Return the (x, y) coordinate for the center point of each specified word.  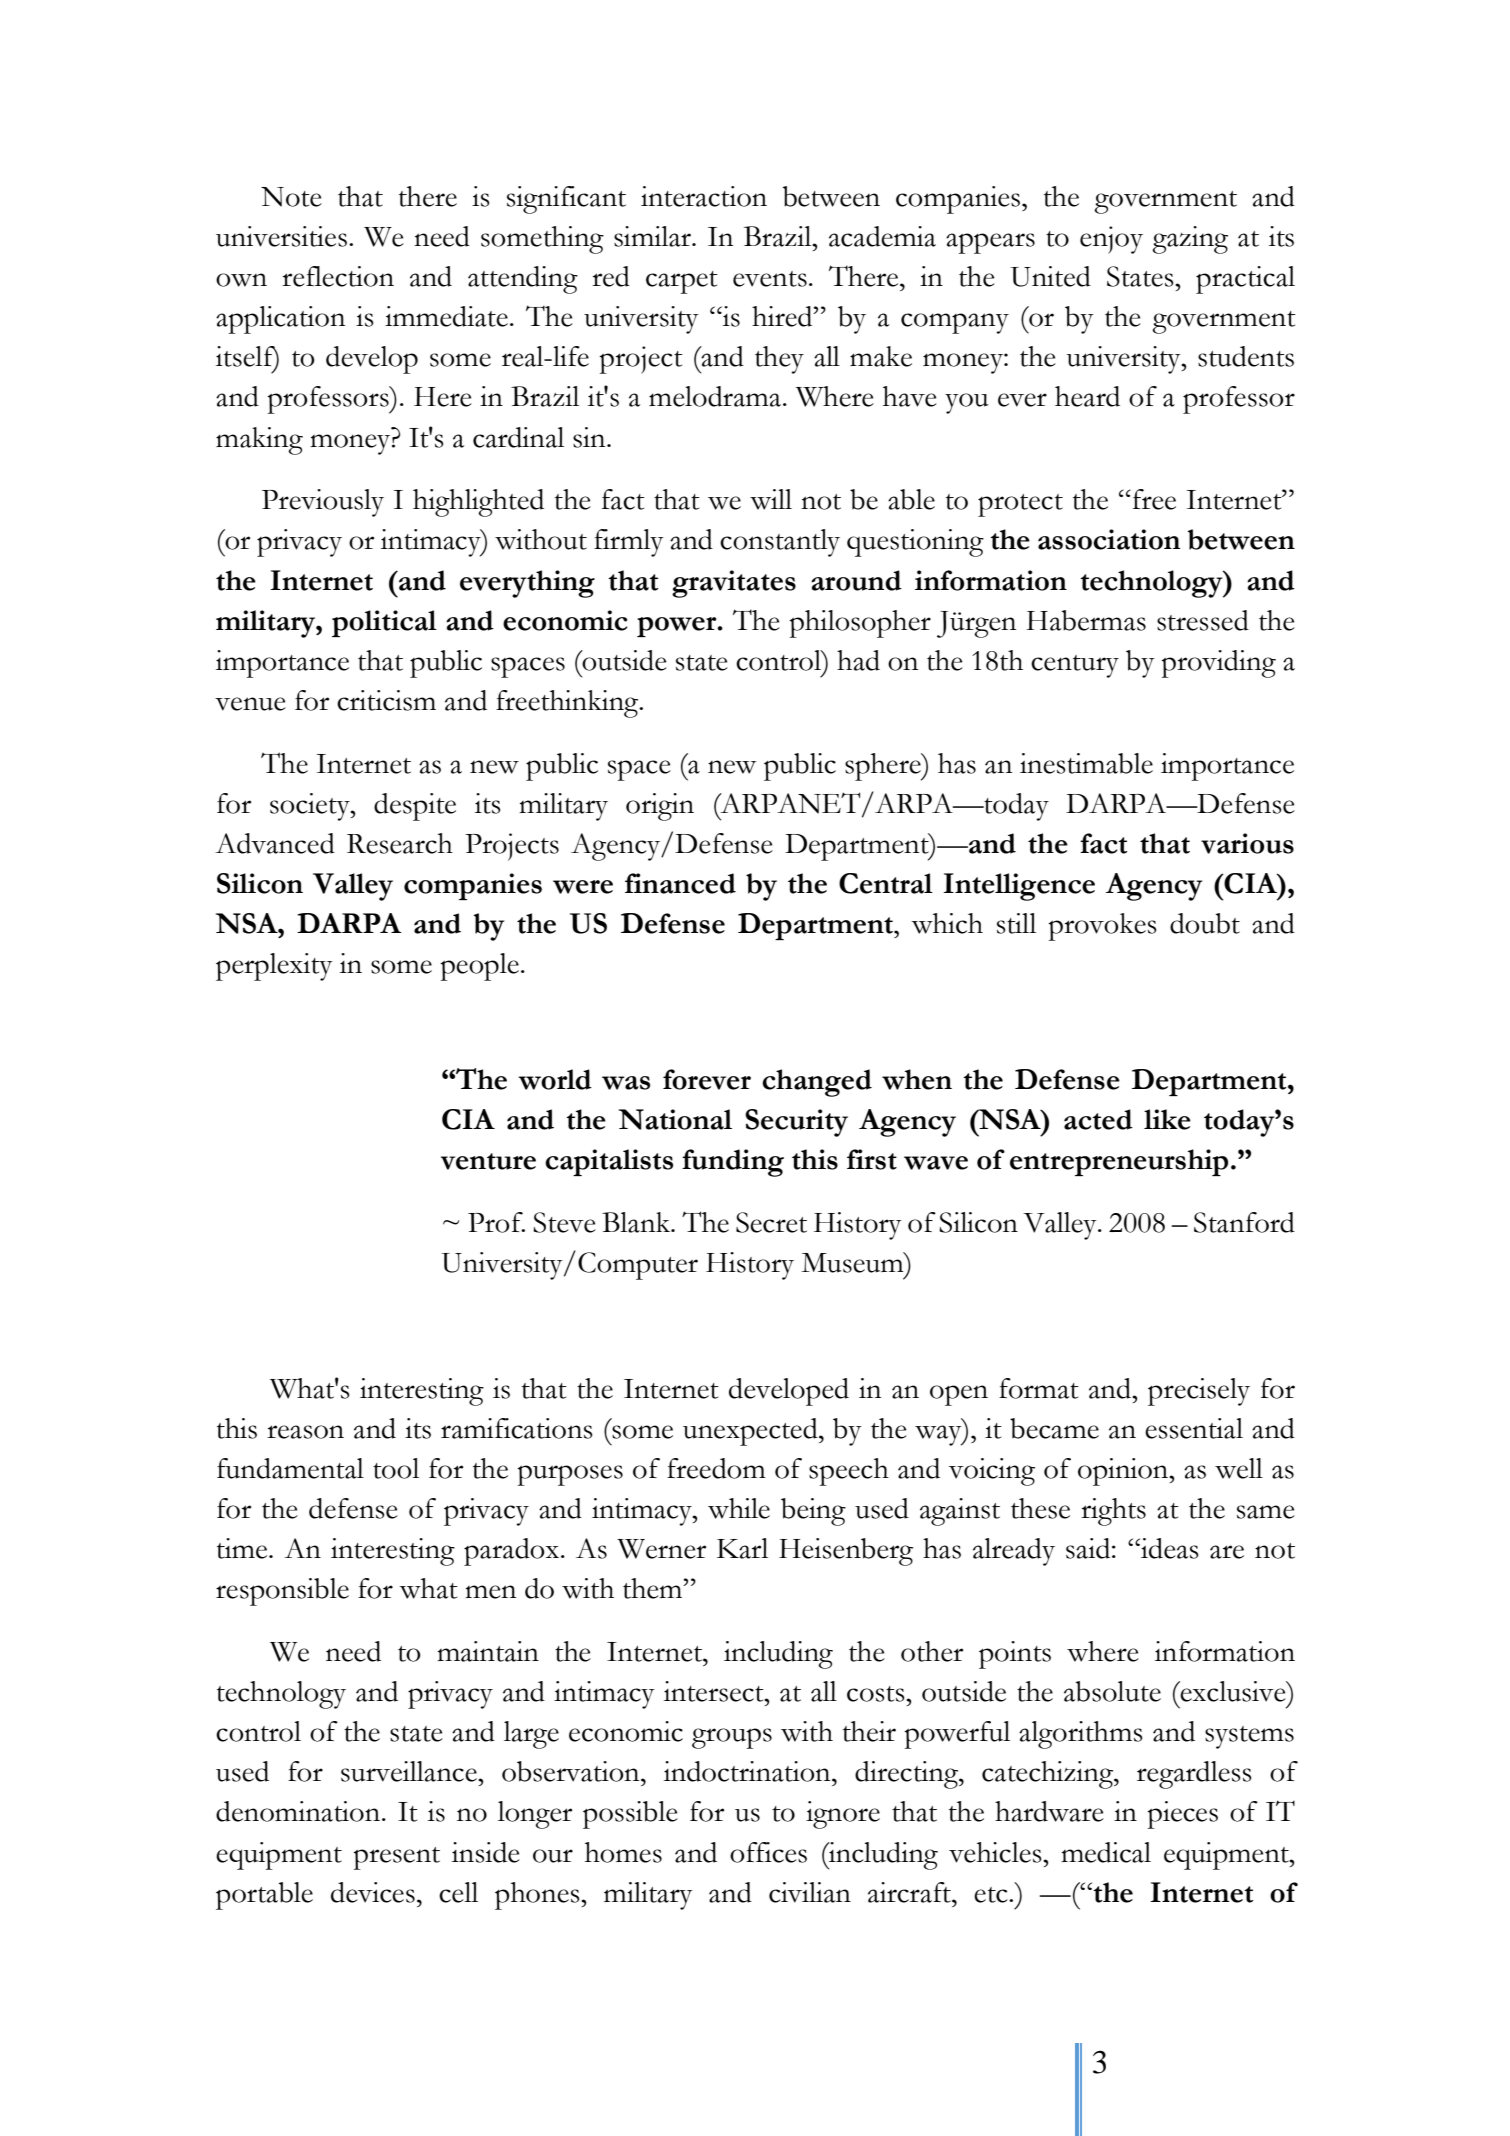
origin (660, 807)
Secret (771, 1222)
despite (415, 807)
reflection (338, 276)
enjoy (1111, 240)
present (396, 1858)
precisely (1199, 1392)
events (770, 279)
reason (305, 1432)
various (1247, 843)
